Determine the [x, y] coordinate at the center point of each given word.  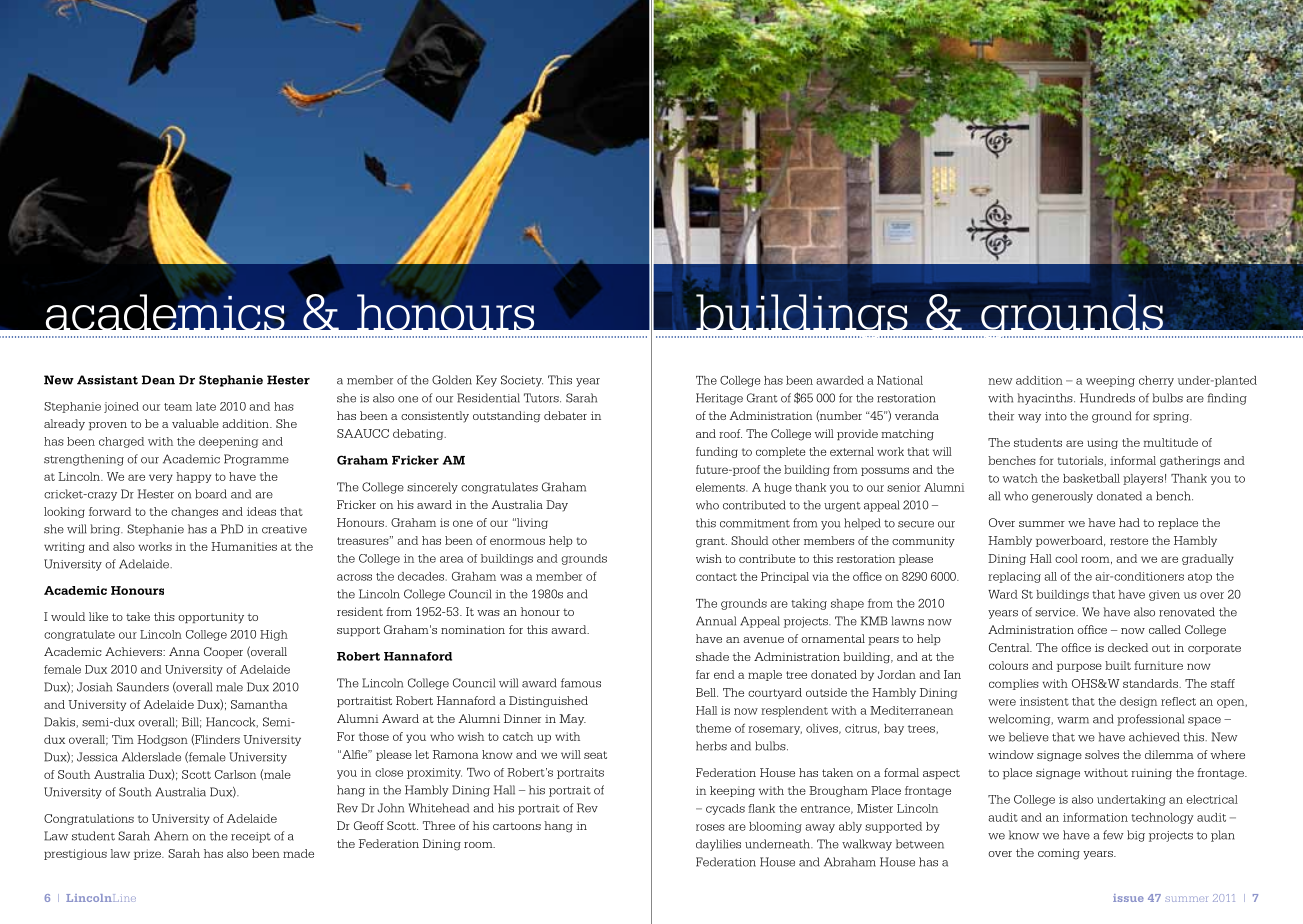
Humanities [244, 546]
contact [716, 577]
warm [1073, 720]
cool [1066, 558]
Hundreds [1107, 398]
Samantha [259, 704]
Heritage [719, 399]
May [572, 720]
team [178, 407]
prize [148, 854]
